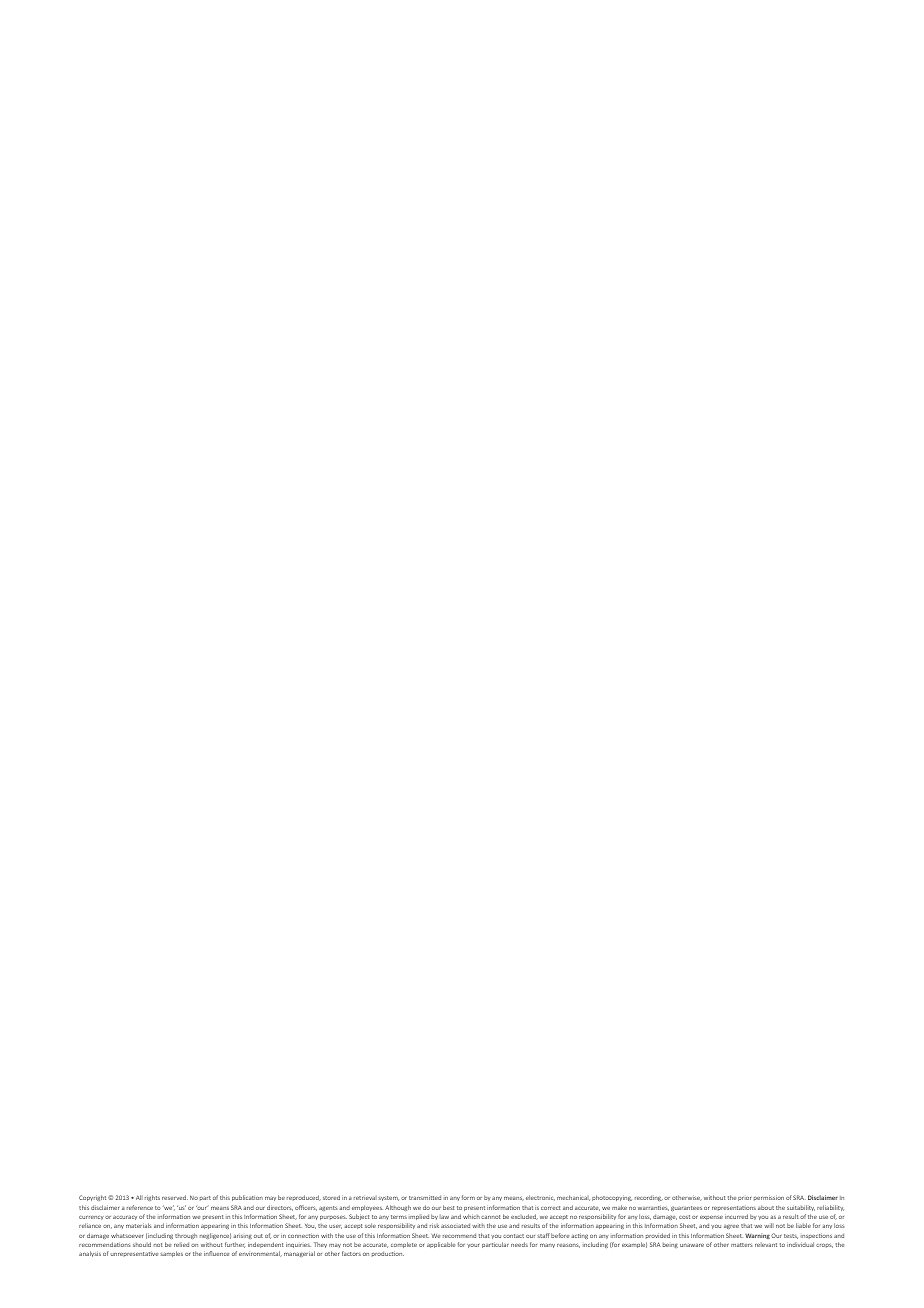 This screenshot has height=1308, width=924. Describe the element at coordinates (742, 1245) in the screenshot. I see `matters` at that location.
